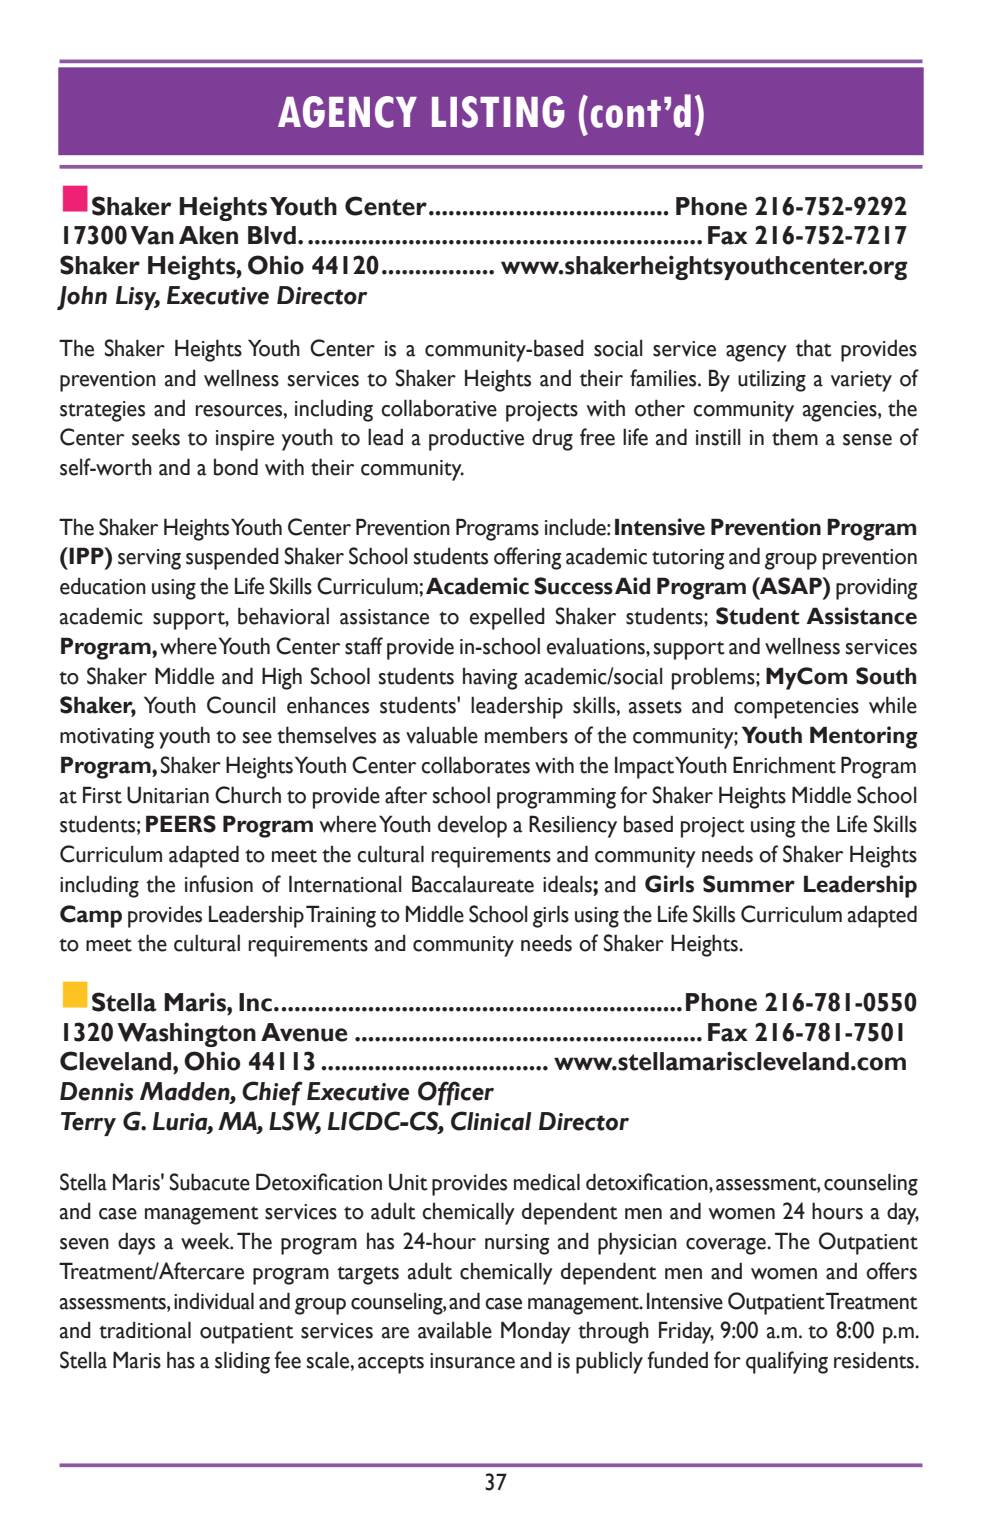  What do you see at coordinates (219, 884) in the screenshot?
I see `infusion` at bounding box center [219, 884].
